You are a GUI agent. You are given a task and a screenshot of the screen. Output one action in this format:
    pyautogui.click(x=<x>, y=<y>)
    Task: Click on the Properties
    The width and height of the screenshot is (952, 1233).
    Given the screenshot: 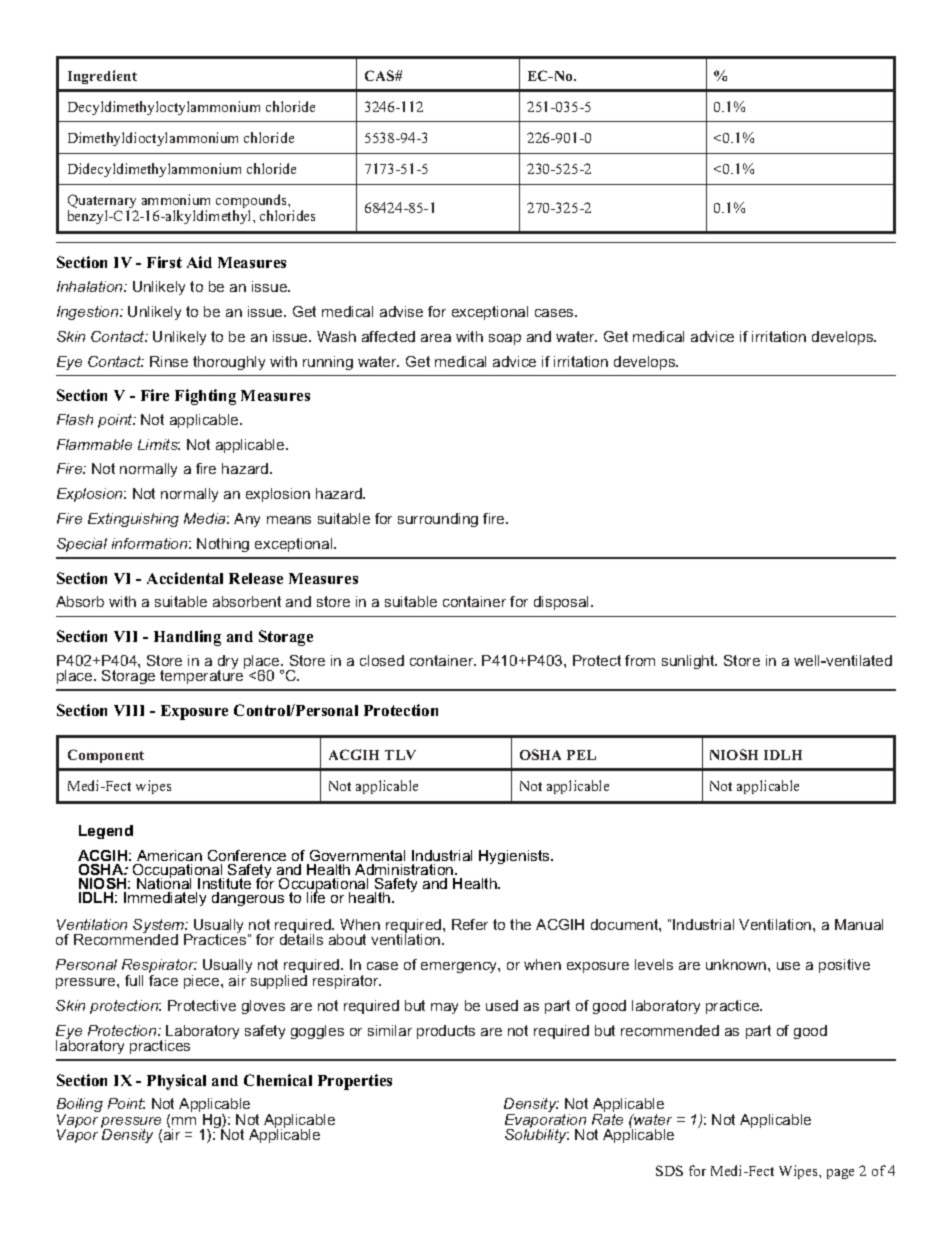 What is the action you would take?
    pyautogui.click(x=355, y=1082)
